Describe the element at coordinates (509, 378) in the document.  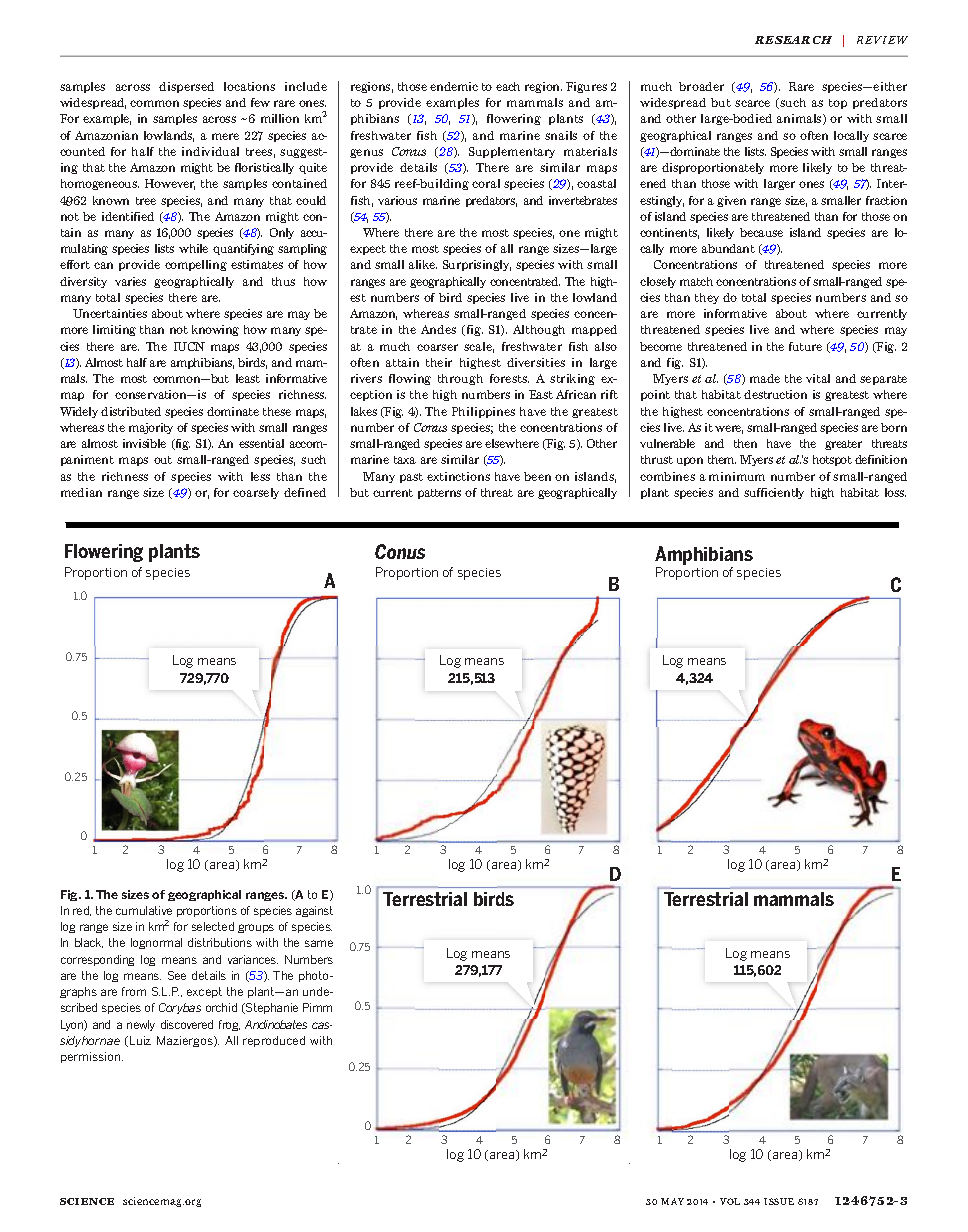
I see `forests` at that location.
